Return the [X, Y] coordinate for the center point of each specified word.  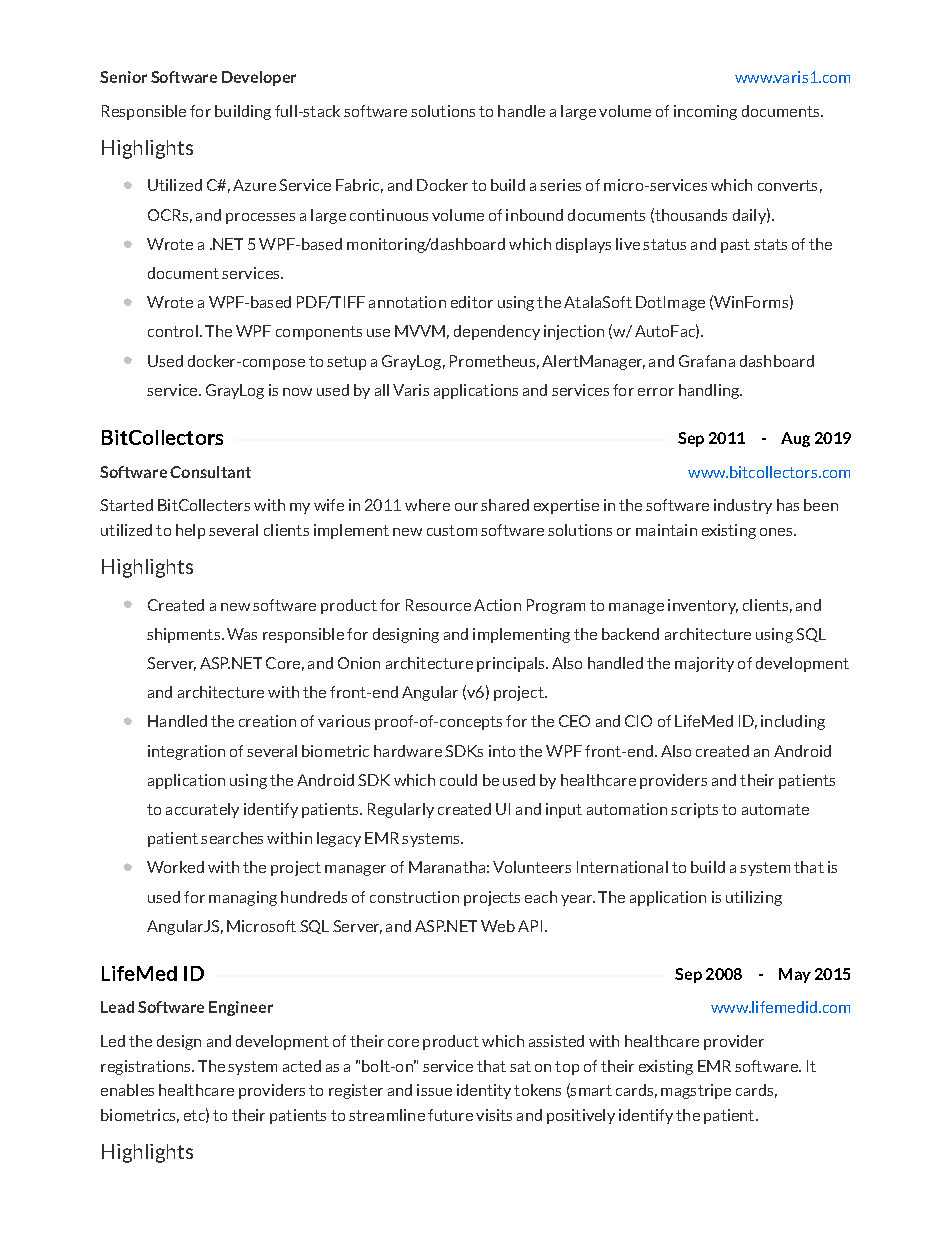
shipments [183, 635]
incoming [705, 112]
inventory [703, 606]
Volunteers [532, 867]
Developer [259, 78]
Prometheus [492, 361]
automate [775, 809]
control [173, 331]
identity [484, 1091]
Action [497, 605]
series [560, 185]
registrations [147, 1067]
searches [232, 838]
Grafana [707, 361]
